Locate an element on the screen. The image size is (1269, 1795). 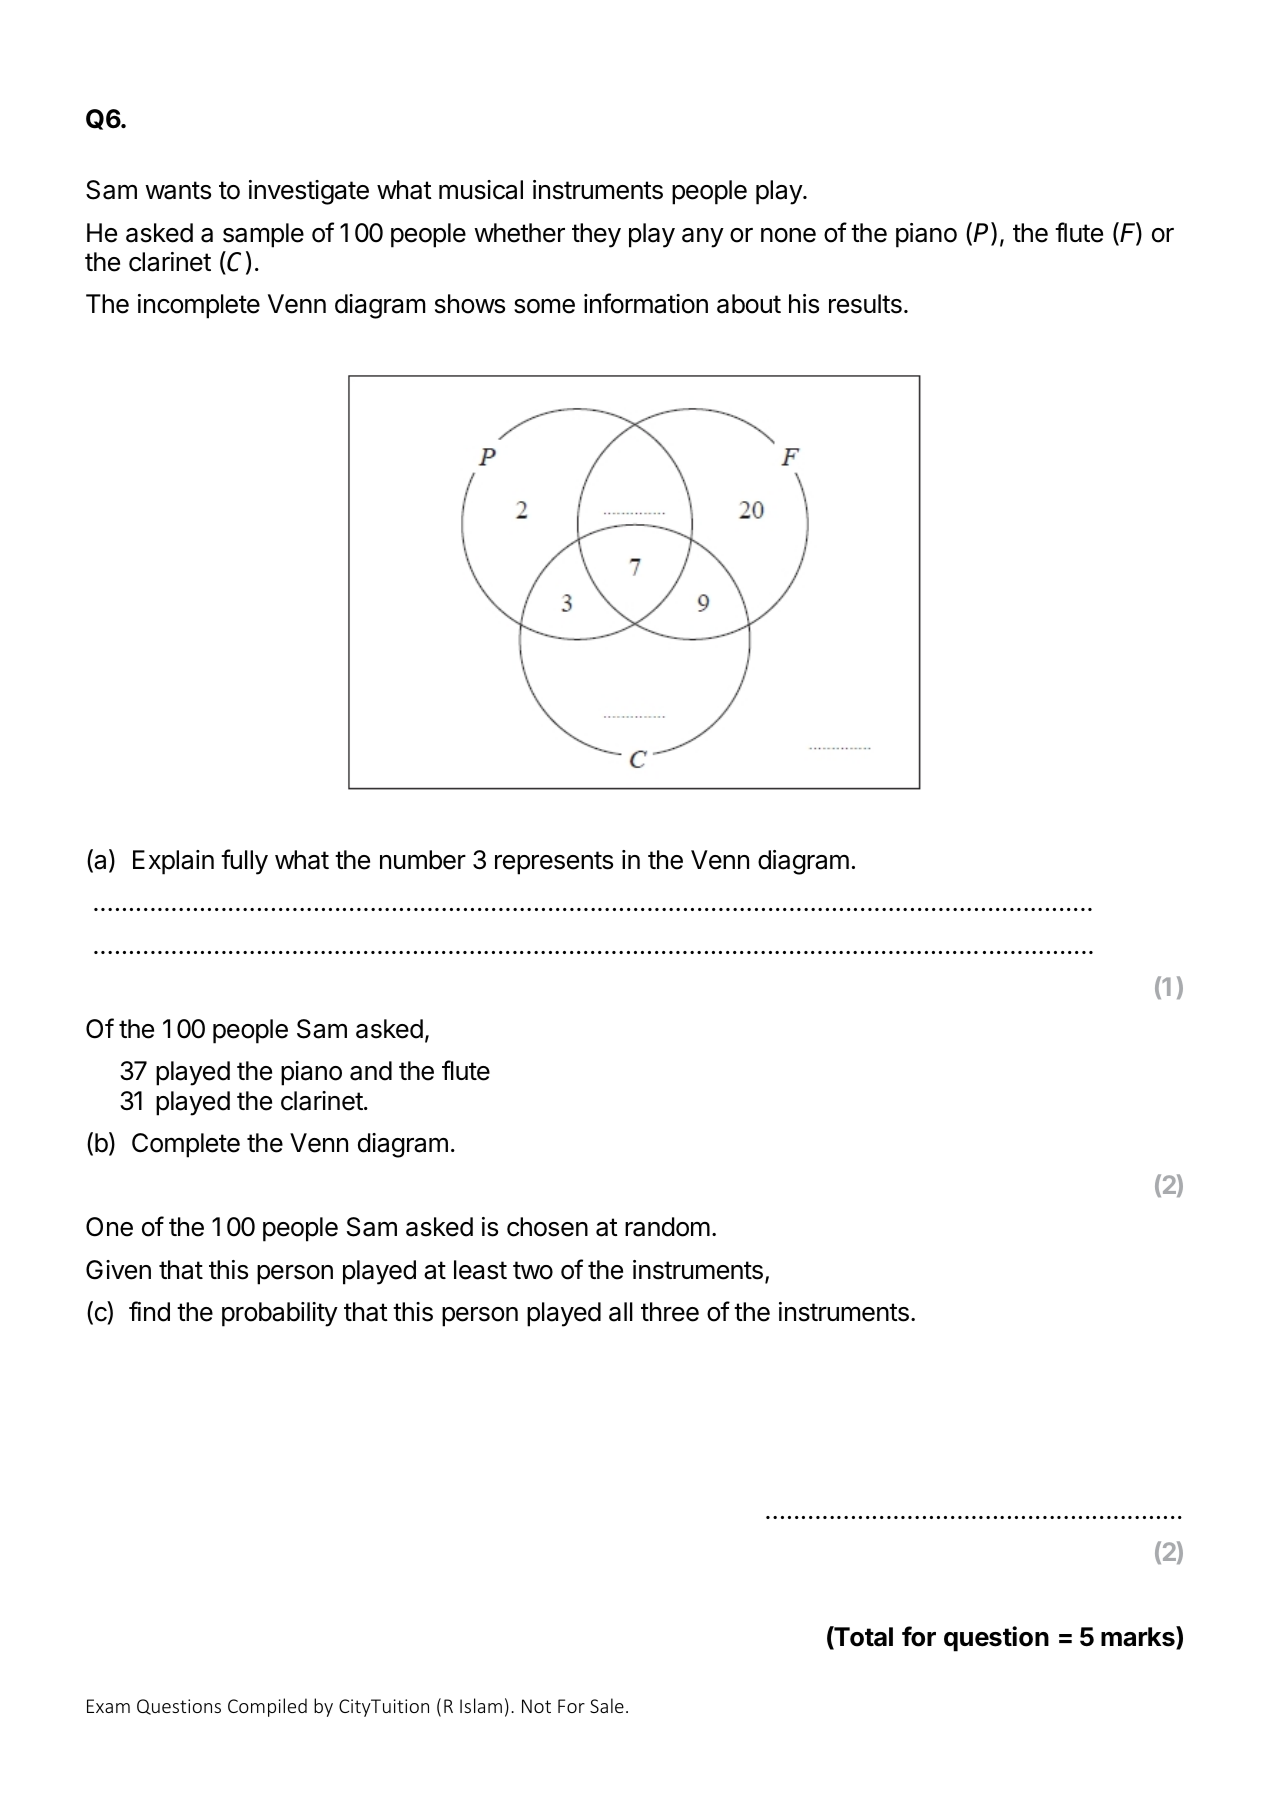
fully is located at coordinates (244, 862).
